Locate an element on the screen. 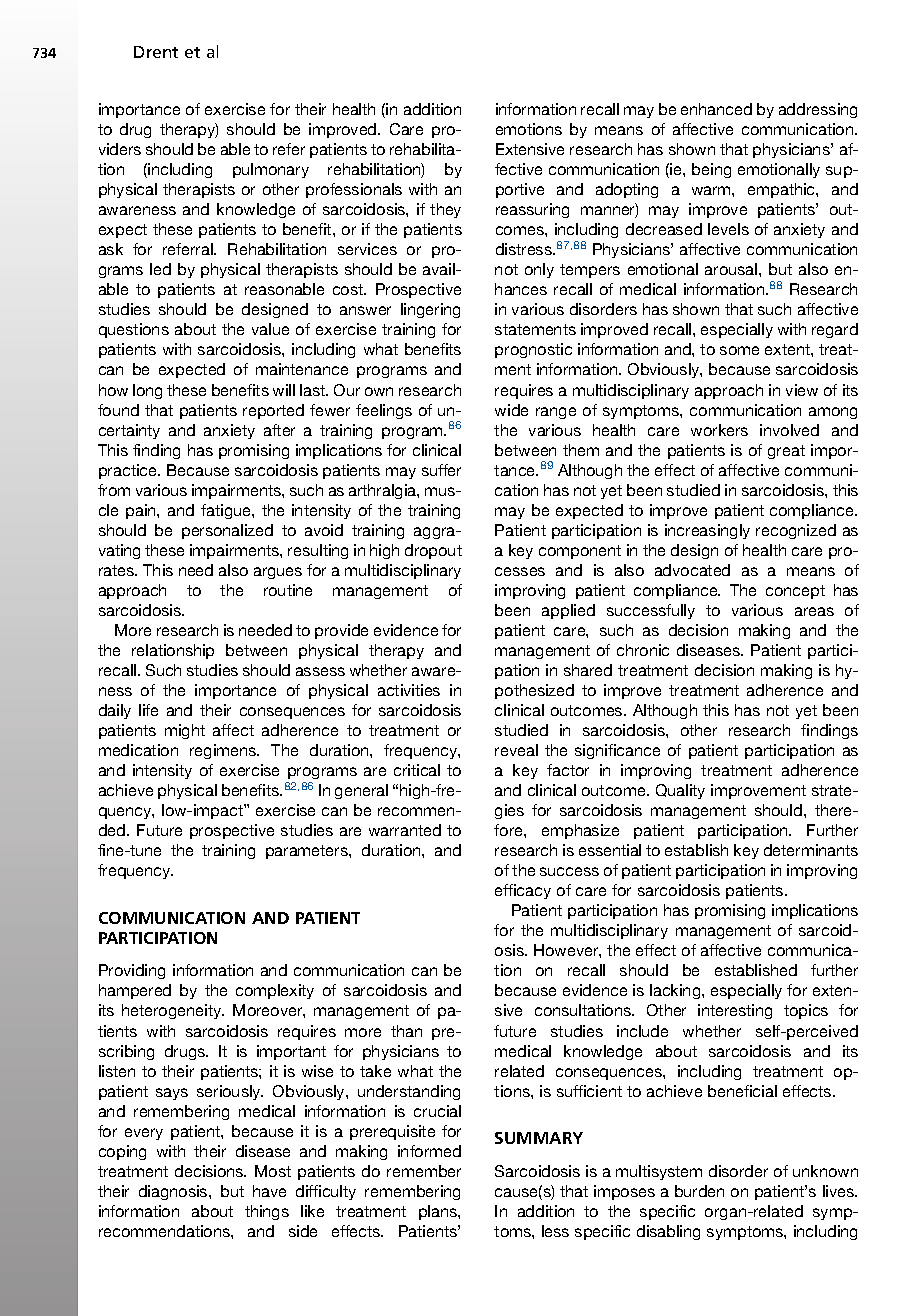  informed is located at coordinates (429, 1151).
